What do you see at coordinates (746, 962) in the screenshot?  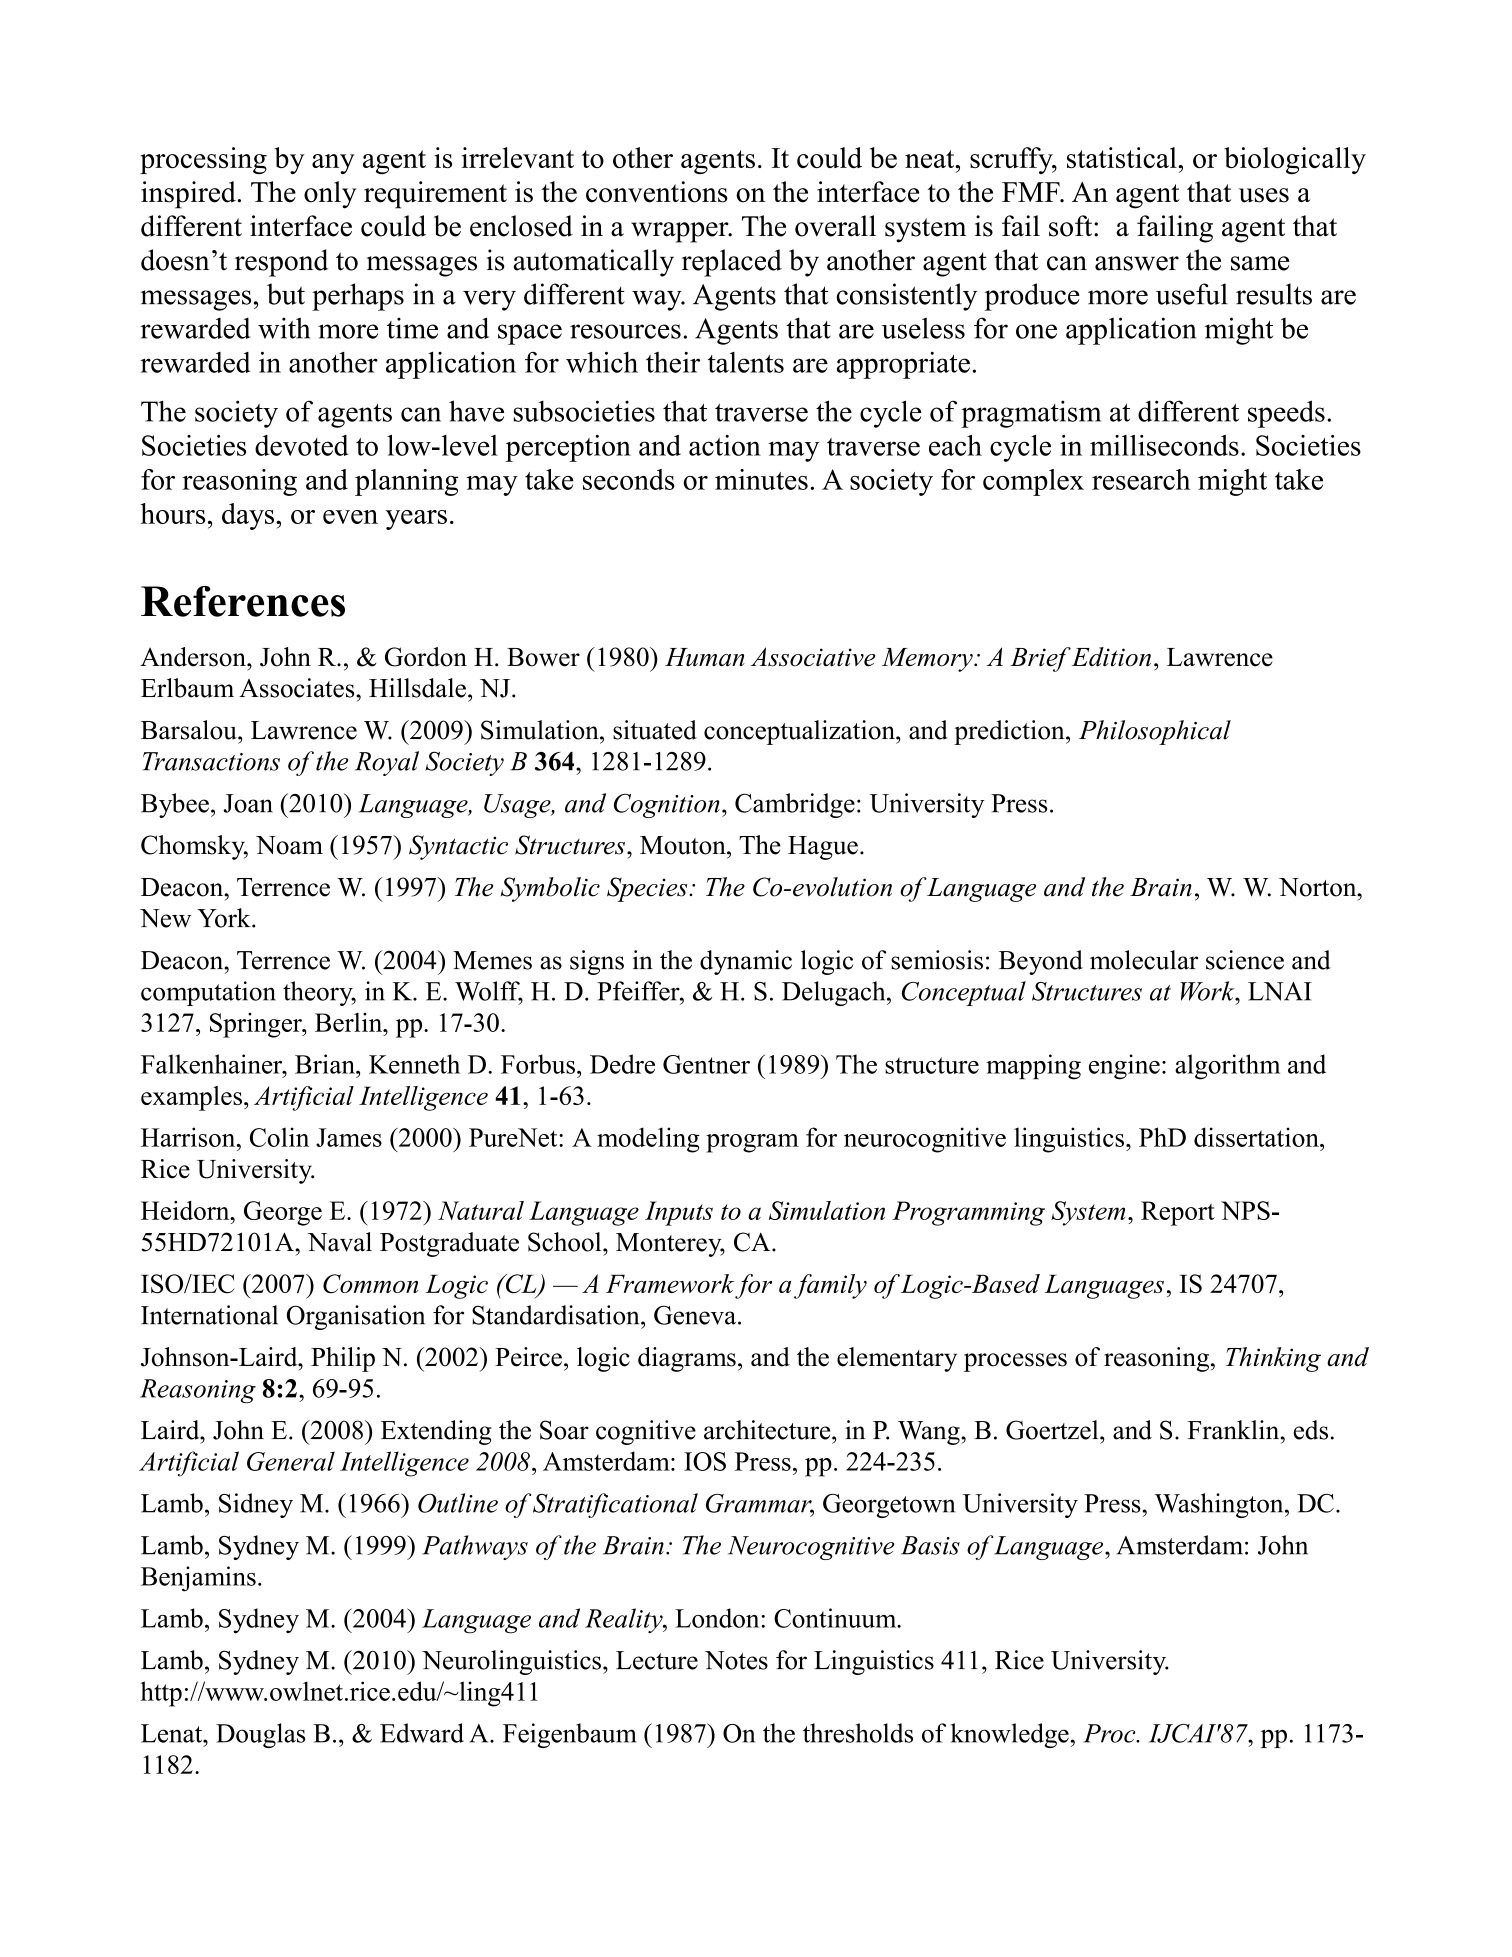 I see `dynamic` at bounding box center [746, 962].
